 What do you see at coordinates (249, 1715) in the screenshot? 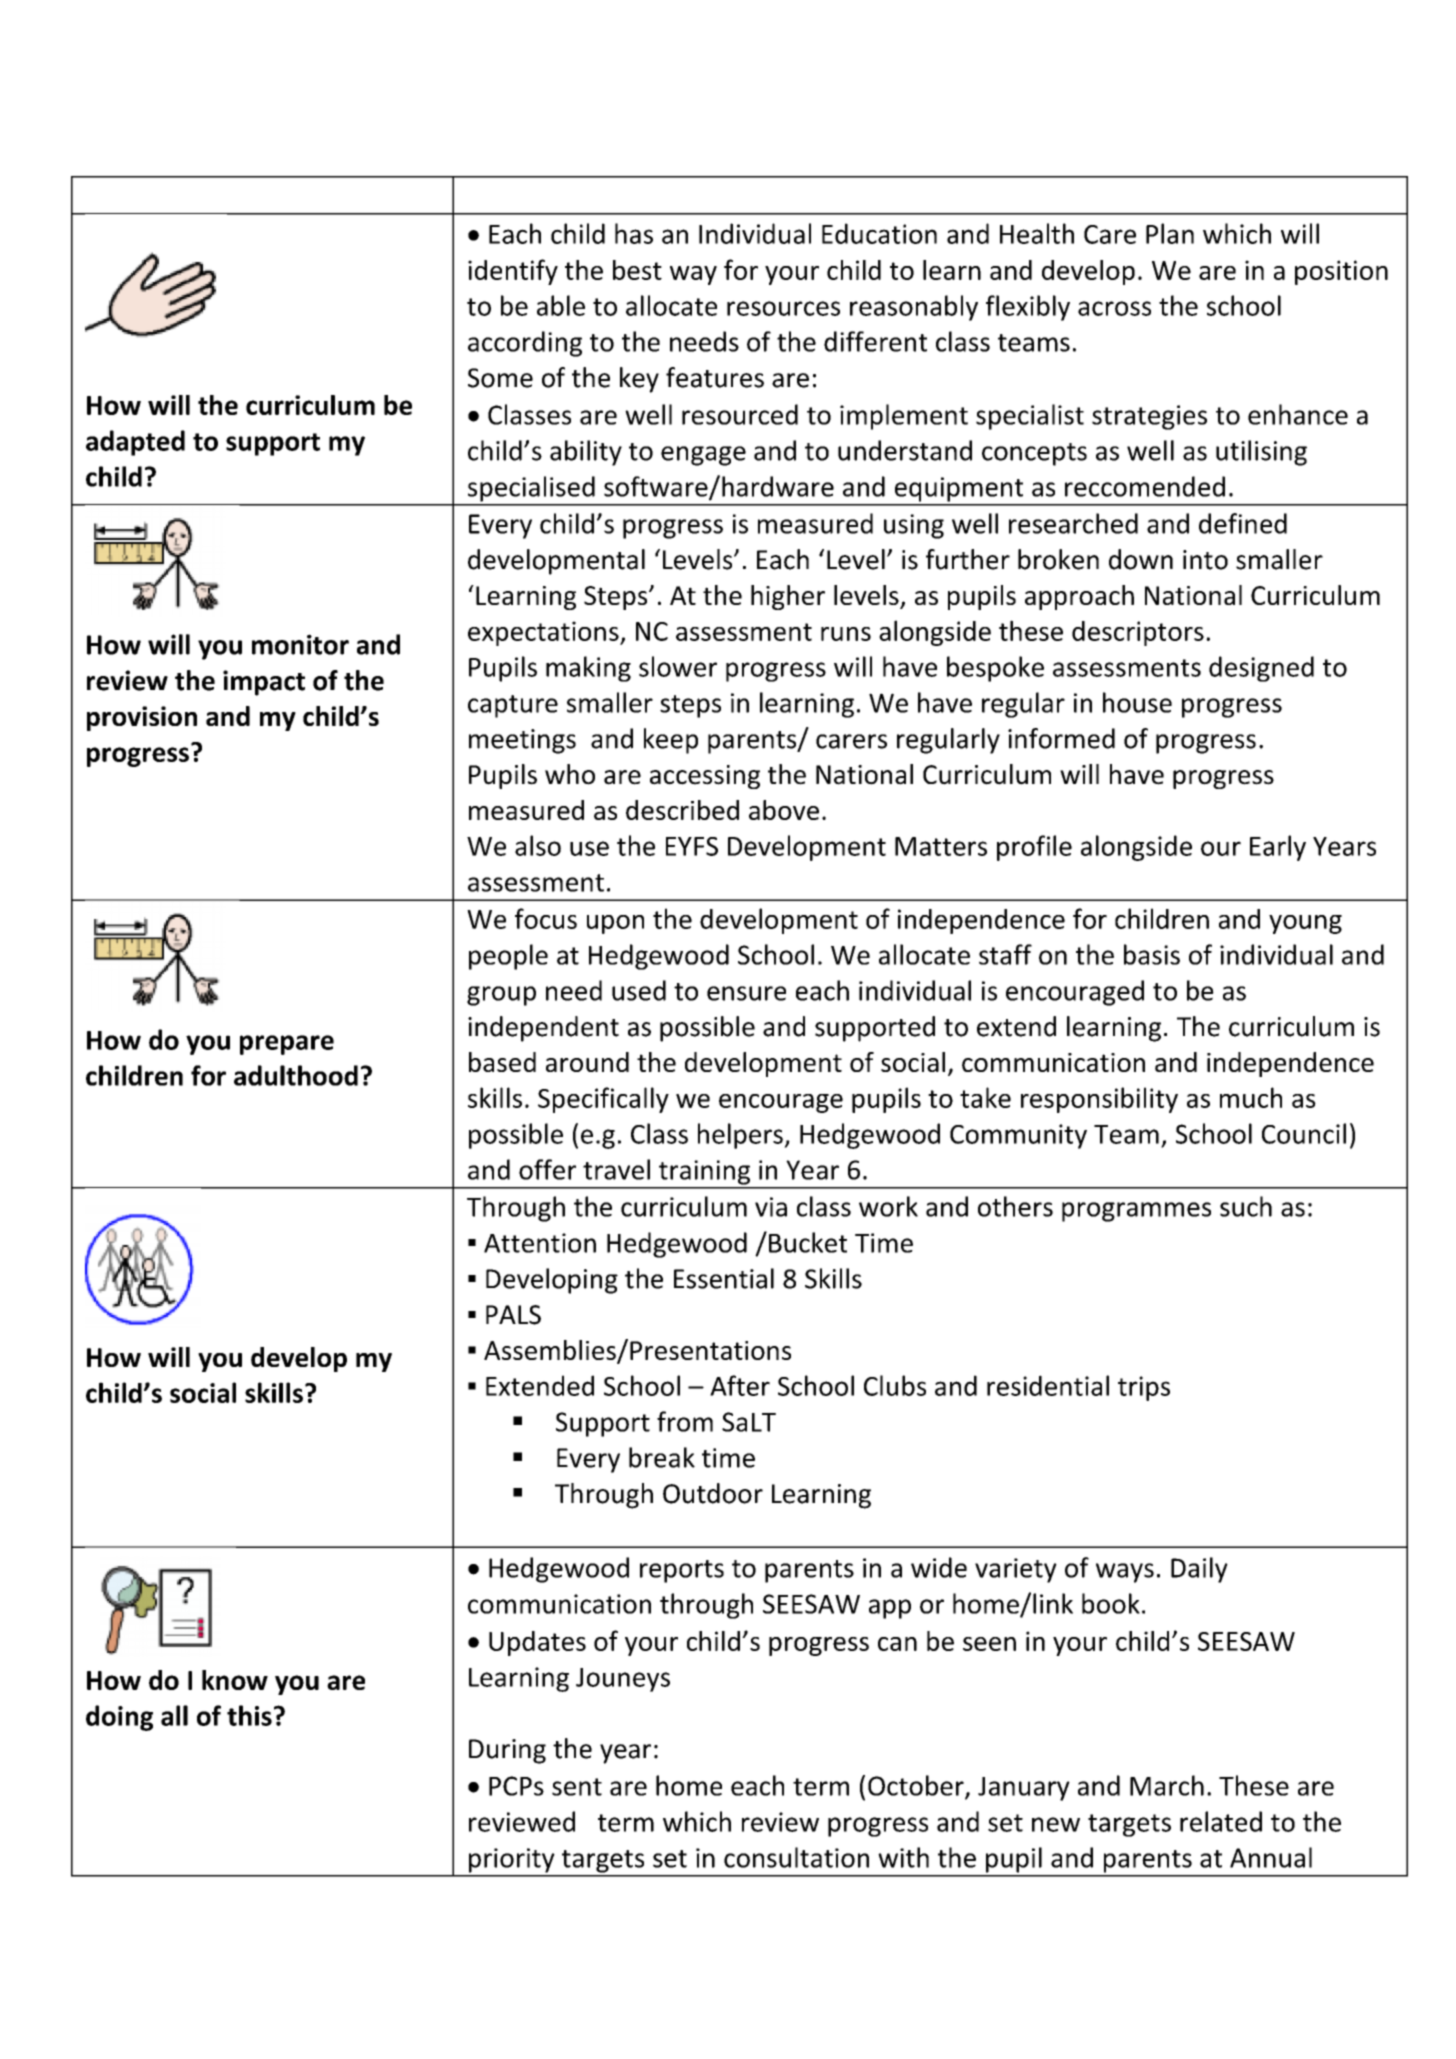
I see `this` at bounding box center [249, 1715].
